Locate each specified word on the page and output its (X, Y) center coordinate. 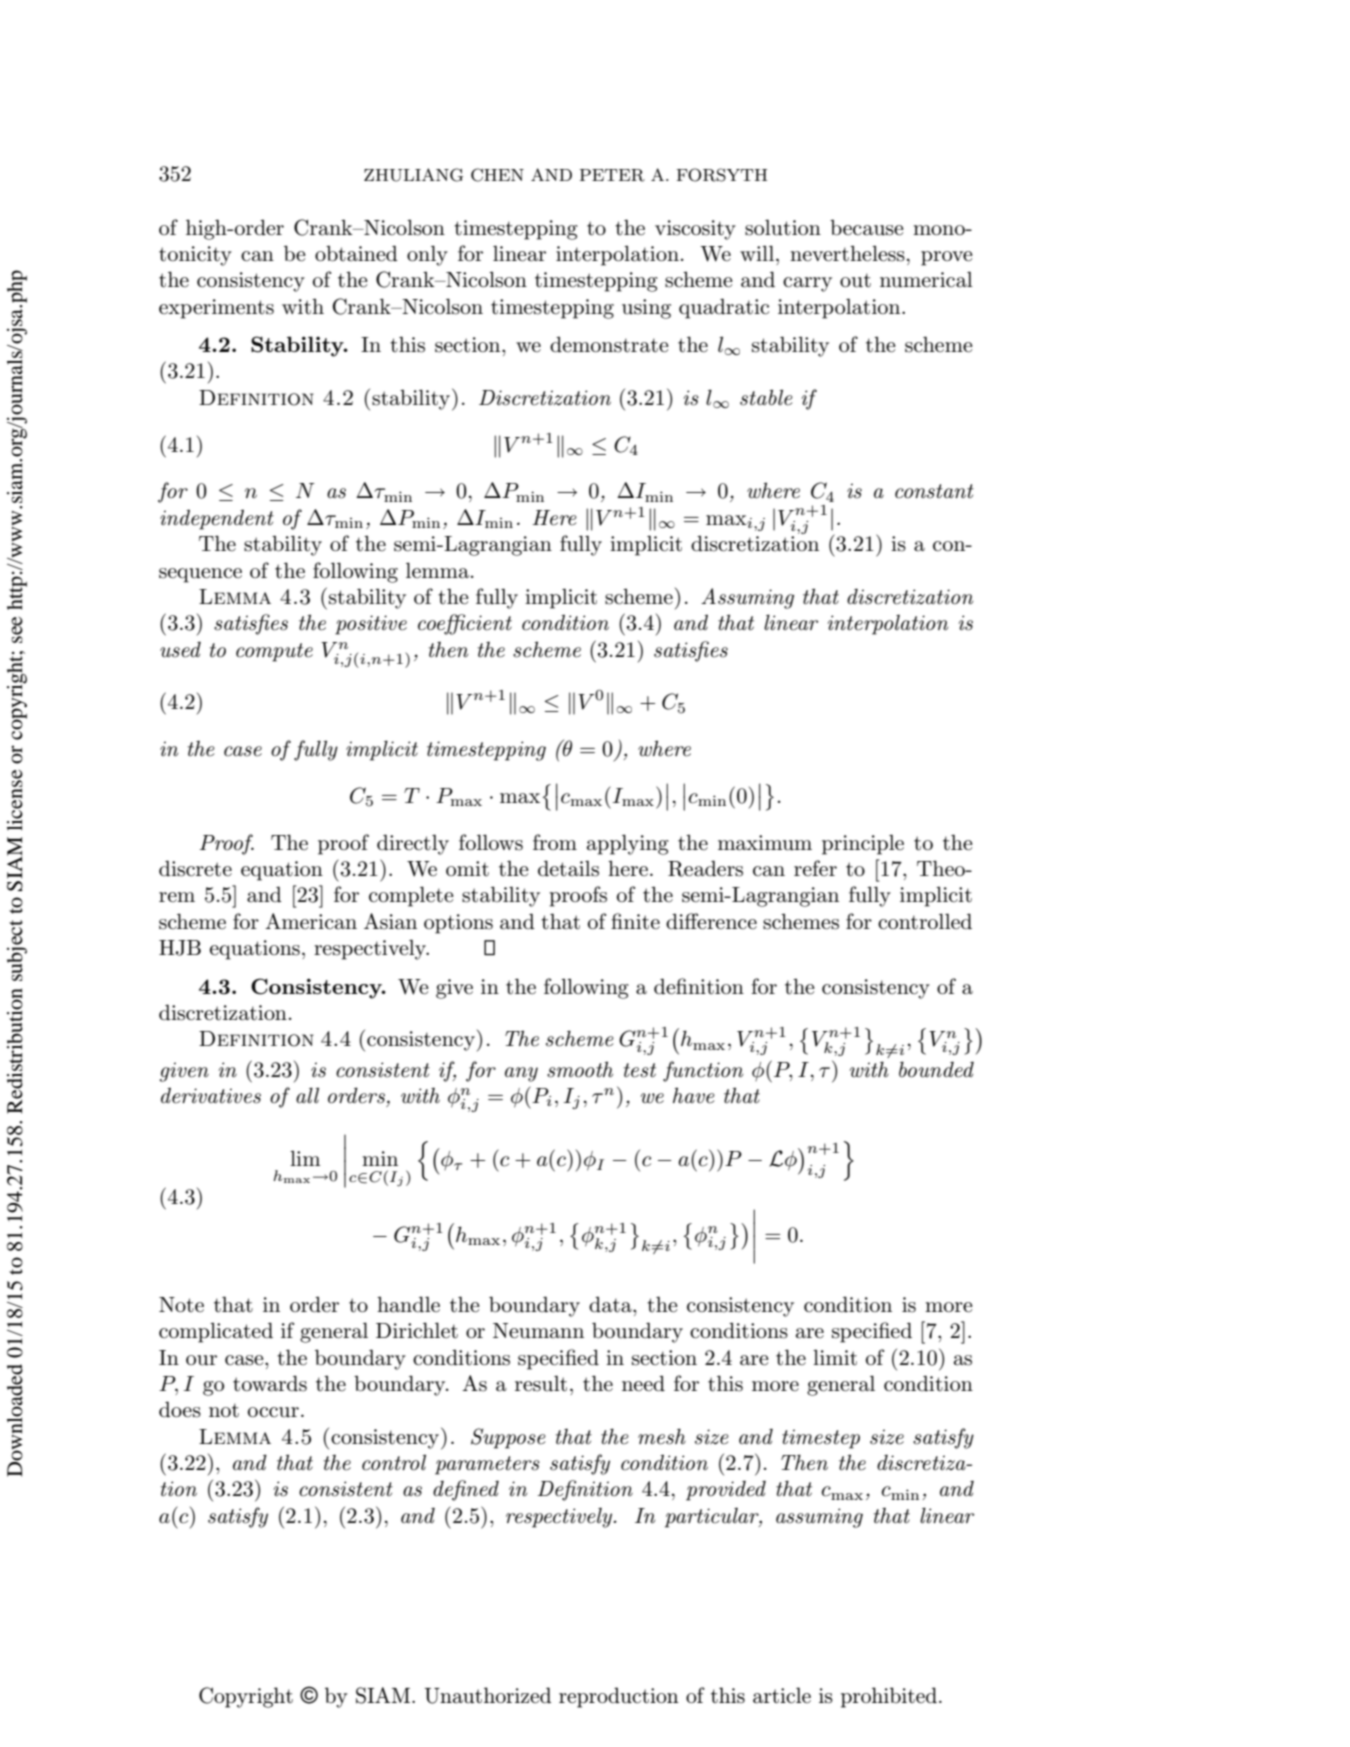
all (307, 1095)
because (866, 228)
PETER (612, 175)
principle (863, 844)
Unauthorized (488, 1695)
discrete (195, 868)
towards (270, 1383)
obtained (356, 253)
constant (934, 491)
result (541, 1383)
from (555, 842)
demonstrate (609, 345)
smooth (580, 1069)
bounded (936, 1069)
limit (835, 1358)
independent (217, 519)
